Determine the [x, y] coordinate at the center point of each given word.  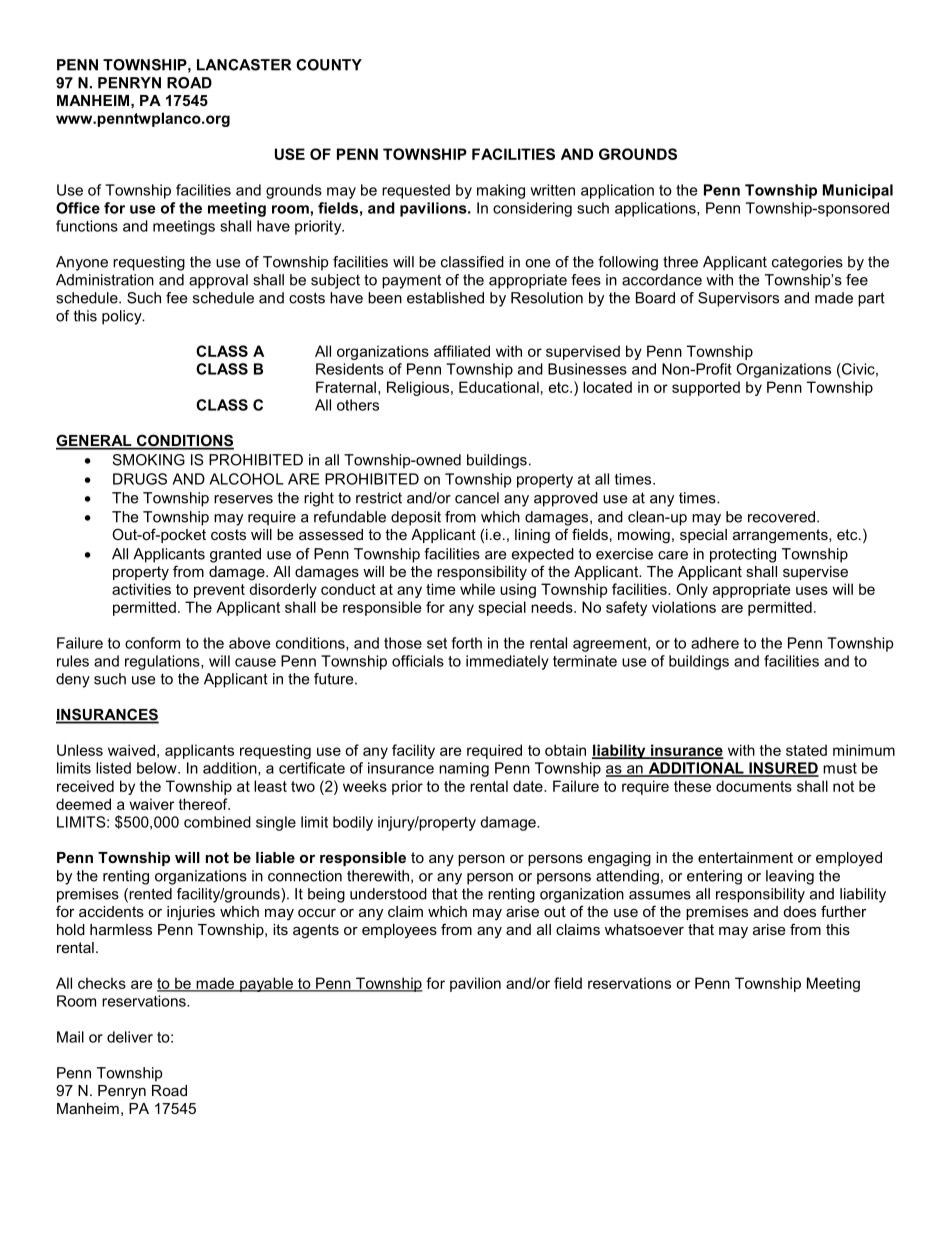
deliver [130, 1037]
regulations [163, 662]
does [800, 911]
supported [706, 388]
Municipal [858, 191]
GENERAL [95, 441]
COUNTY [329, 65]
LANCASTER [244, 65]
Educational [499, 387]
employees [399, 931]
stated [806, 750]
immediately [507, 662]
